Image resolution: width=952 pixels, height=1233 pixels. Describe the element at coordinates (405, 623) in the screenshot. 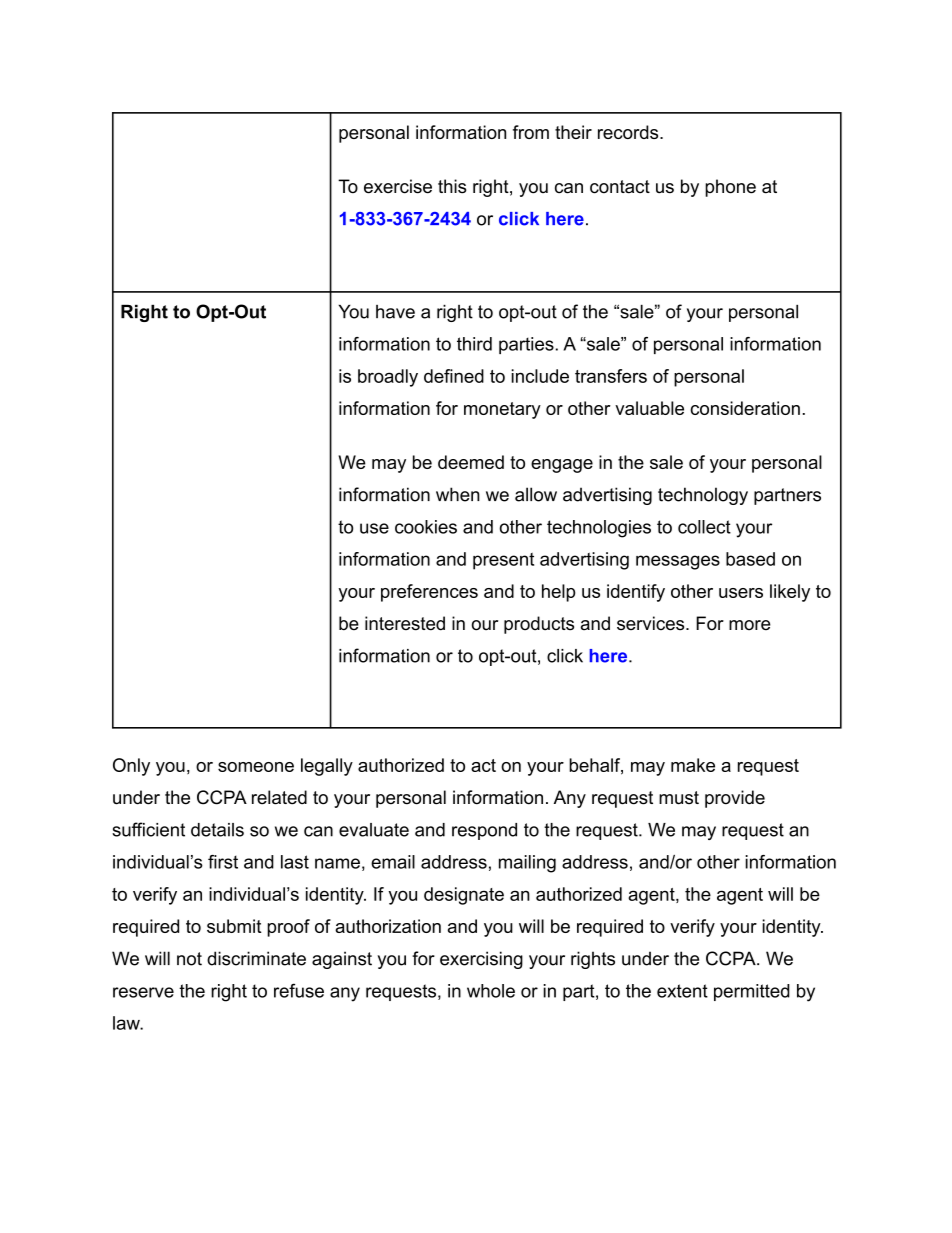

I see `interested` at that location.
